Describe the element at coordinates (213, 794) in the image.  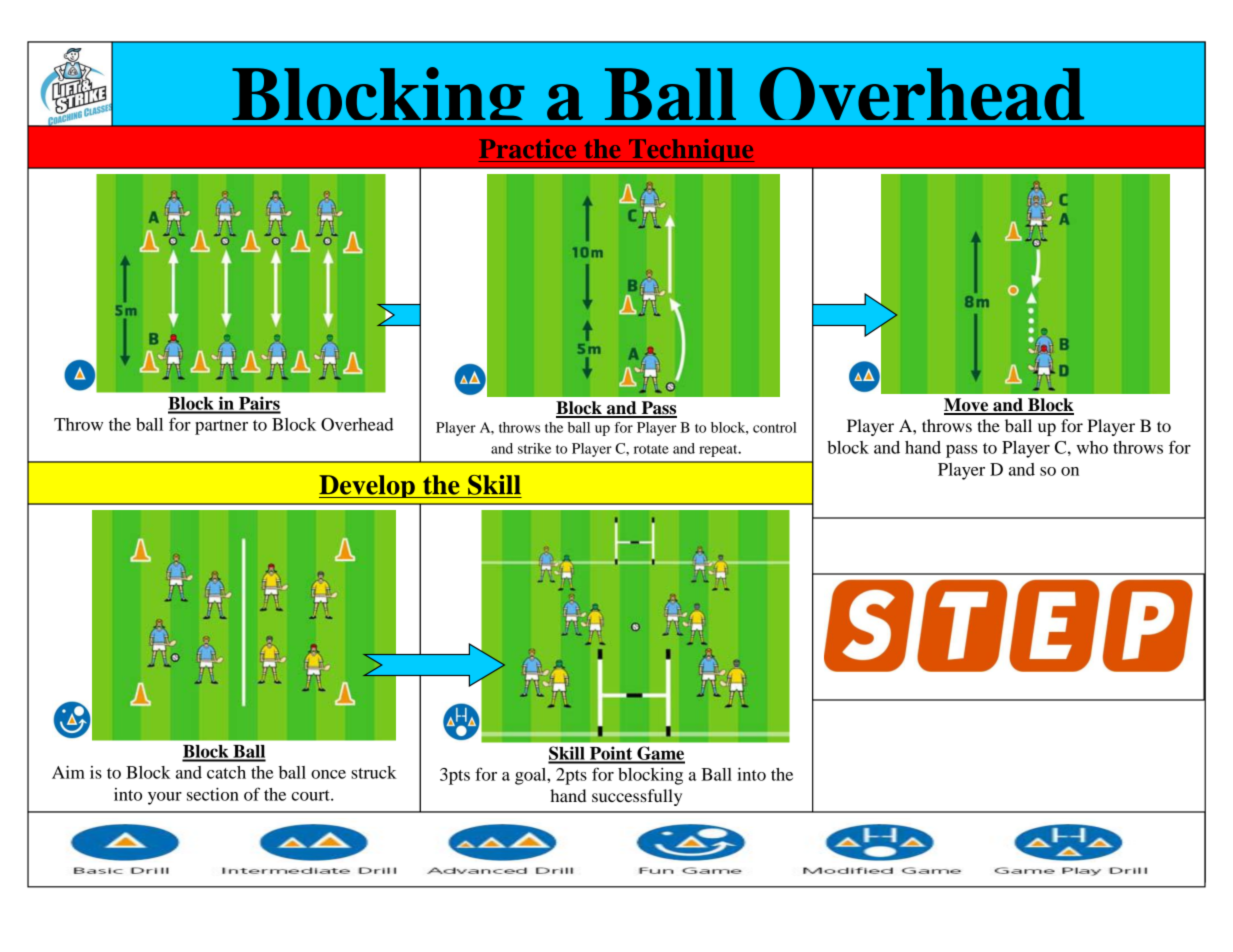
I see `section` at that location.
